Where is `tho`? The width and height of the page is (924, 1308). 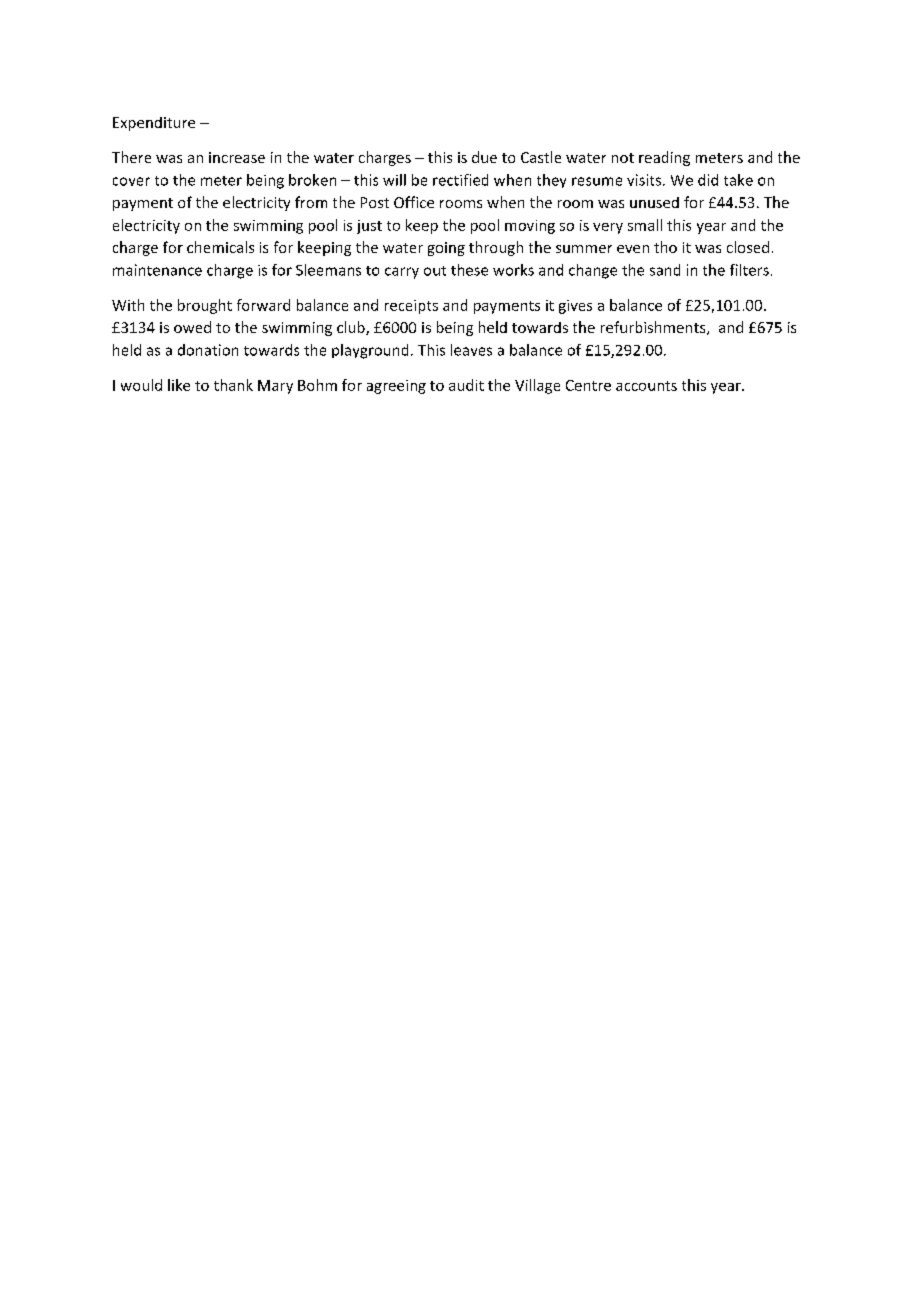 tho is located at coordinates (665, 247).
